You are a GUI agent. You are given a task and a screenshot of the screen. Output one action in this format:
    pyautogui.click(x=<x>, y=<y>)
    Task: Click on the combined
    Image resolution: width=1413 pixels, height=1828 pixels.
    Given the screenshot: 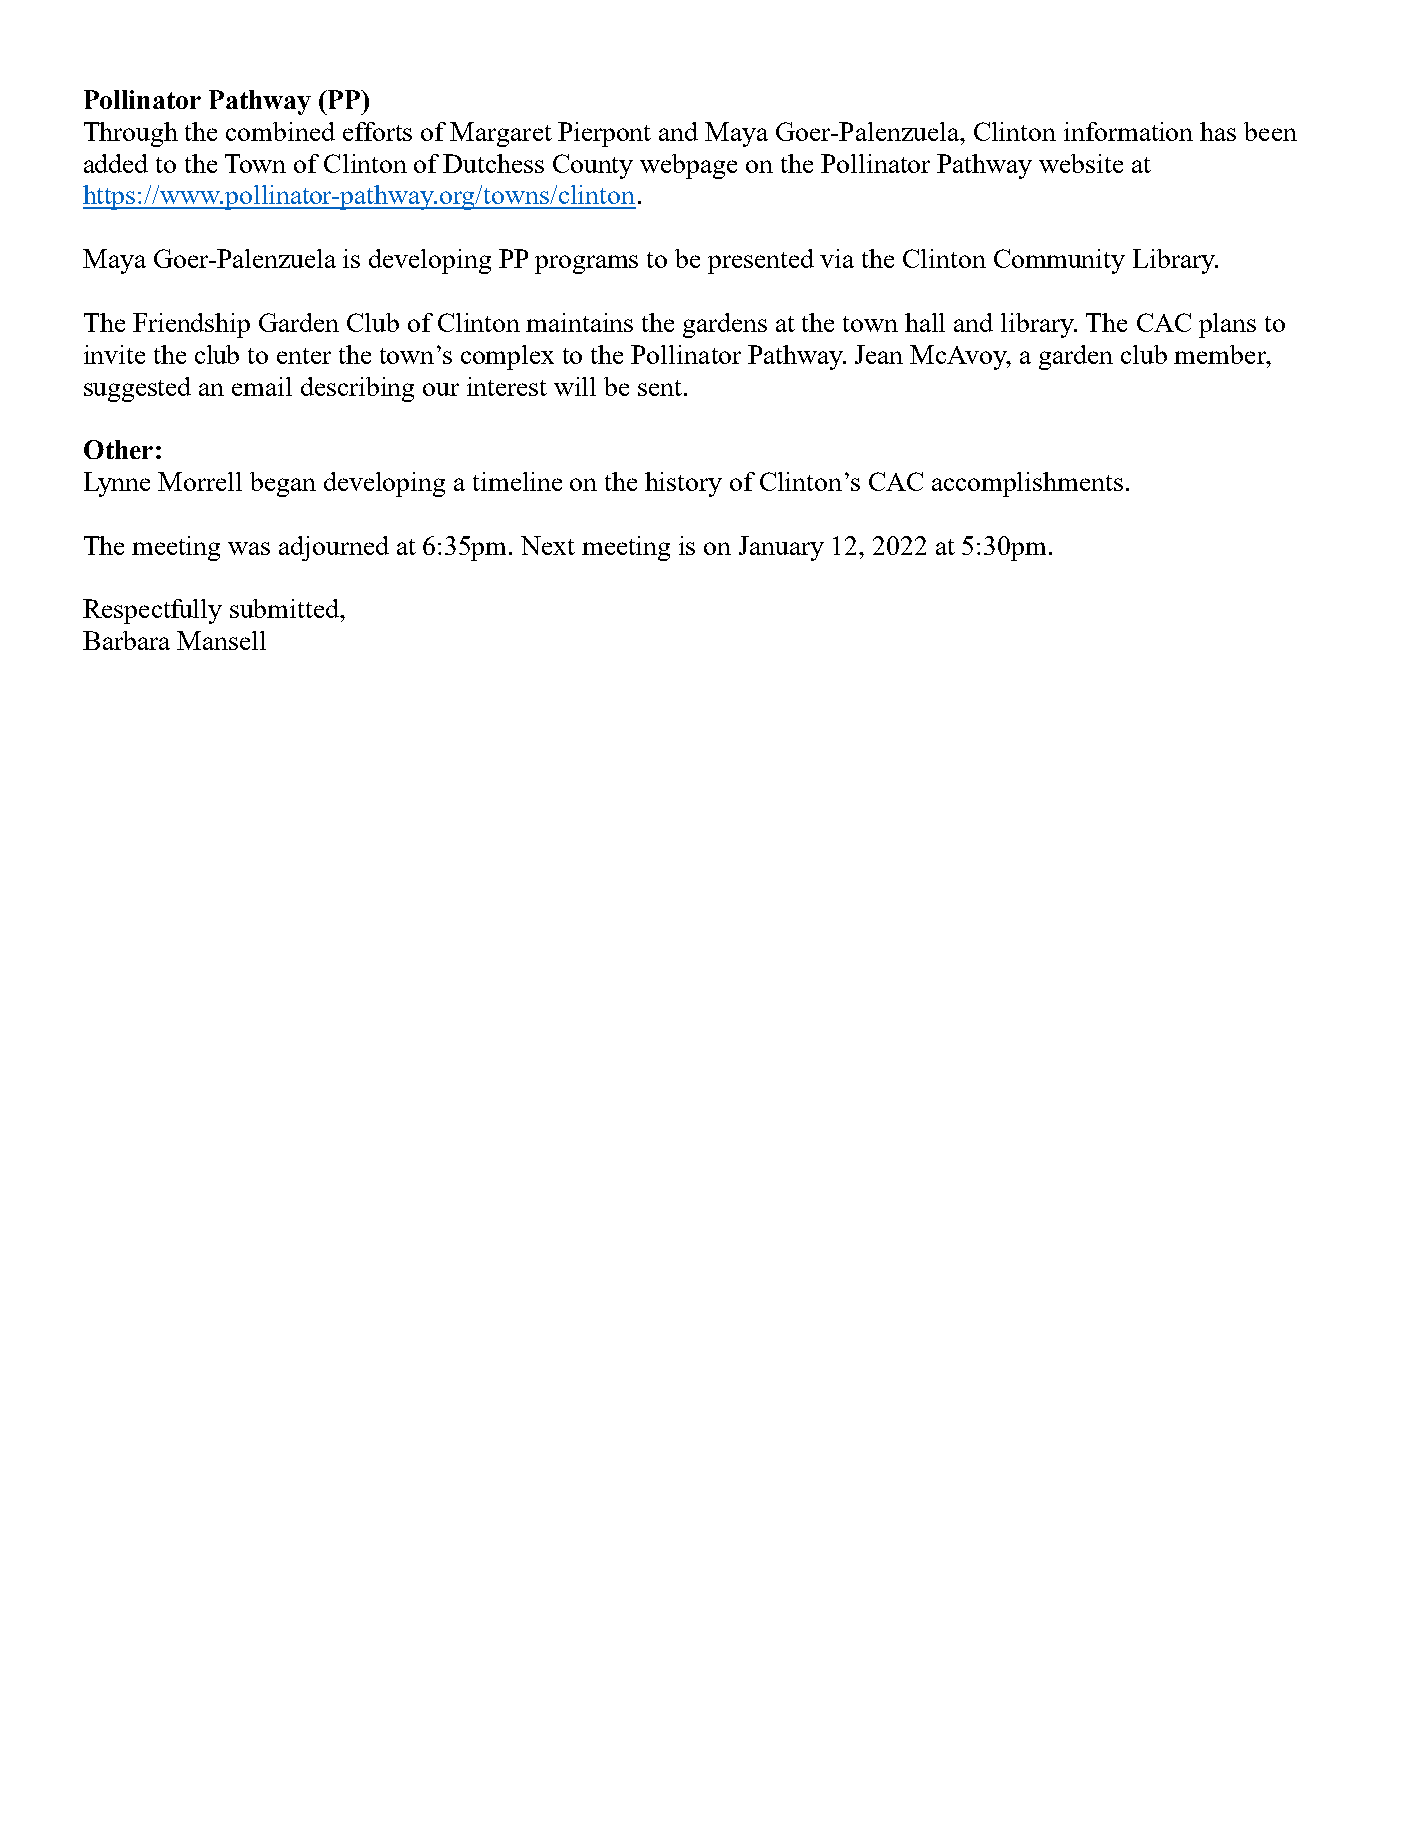 What is the action you would take?
    pyautogui.click(x=280, y=131)
